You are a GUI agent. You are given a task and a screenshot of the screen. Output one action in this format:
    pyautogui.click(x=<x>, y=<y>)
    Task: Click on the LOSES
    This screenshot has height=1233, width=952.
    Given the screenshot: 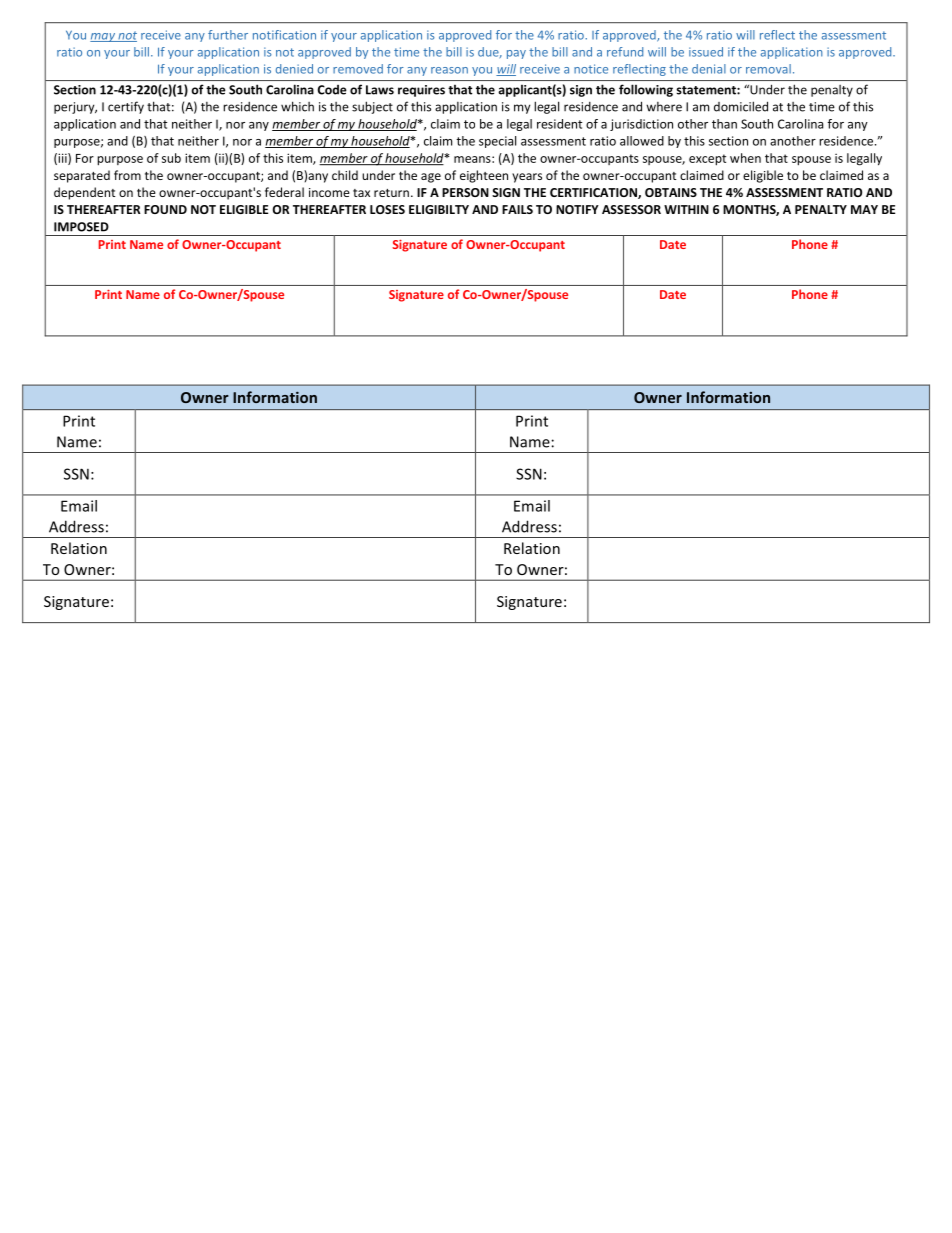 What is the action you would take?
    pyautogui.click(x=387, y=209)
